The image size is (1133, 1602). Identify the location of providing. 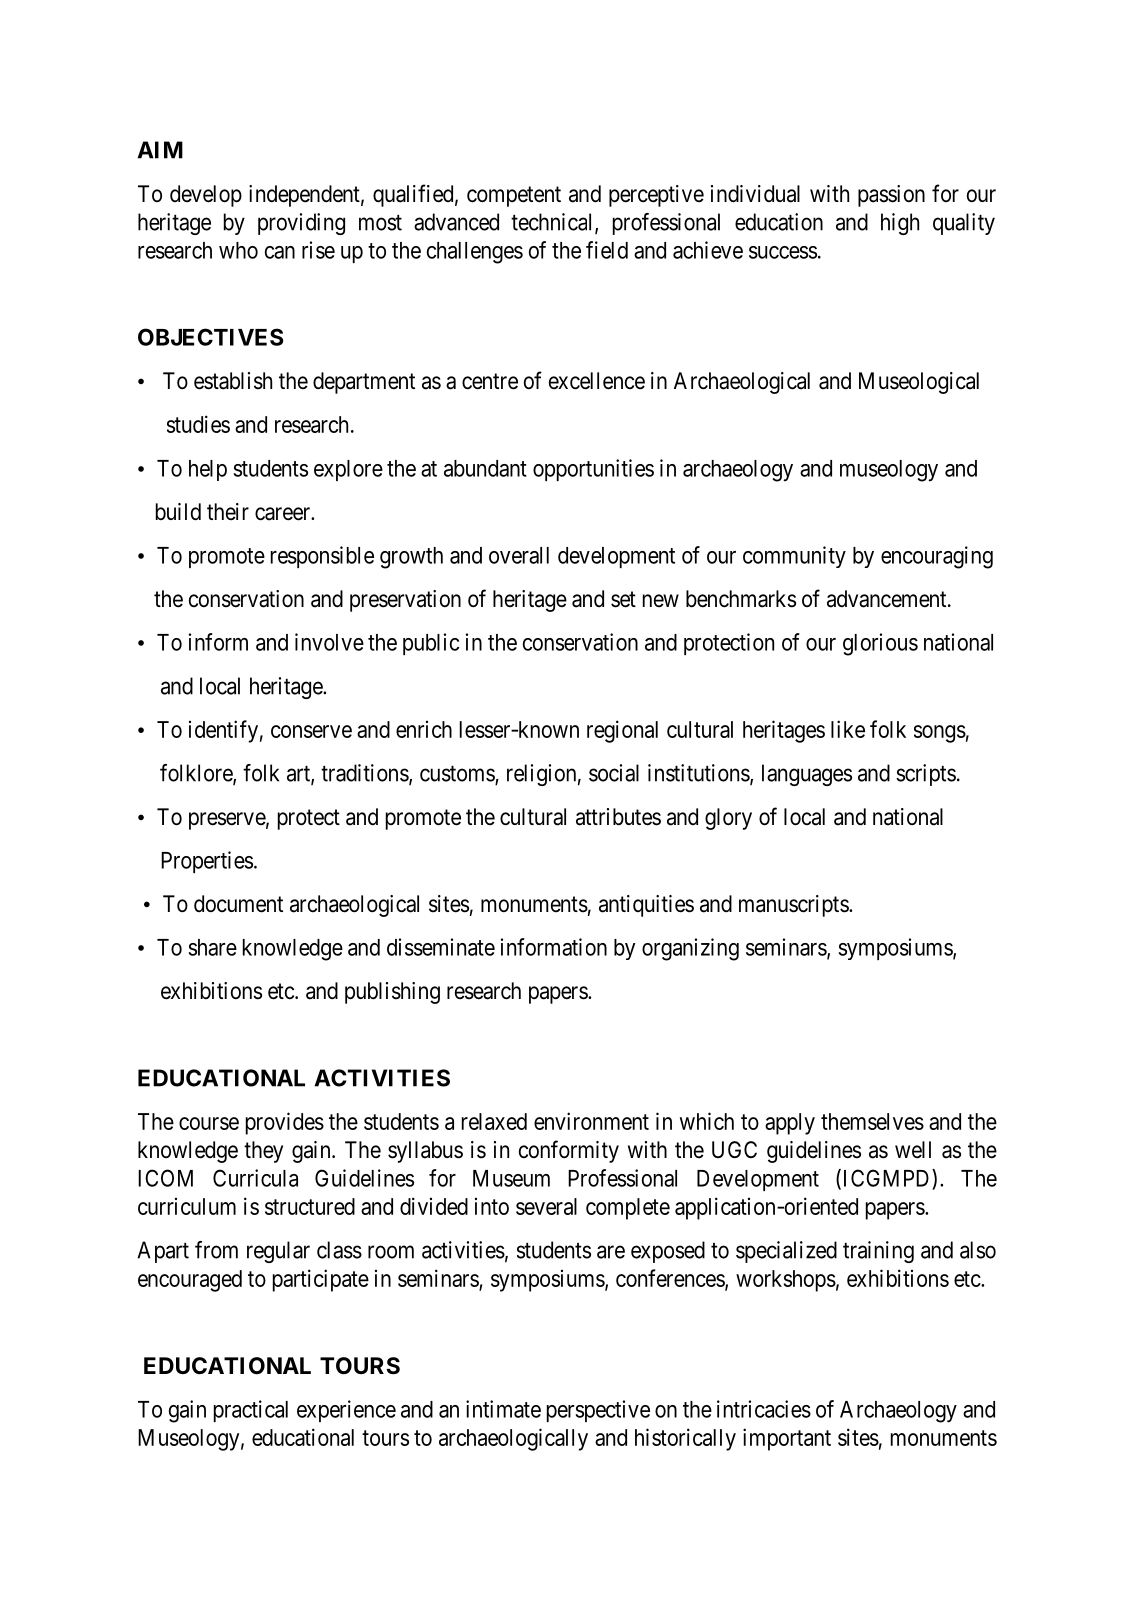
(301, 224).
